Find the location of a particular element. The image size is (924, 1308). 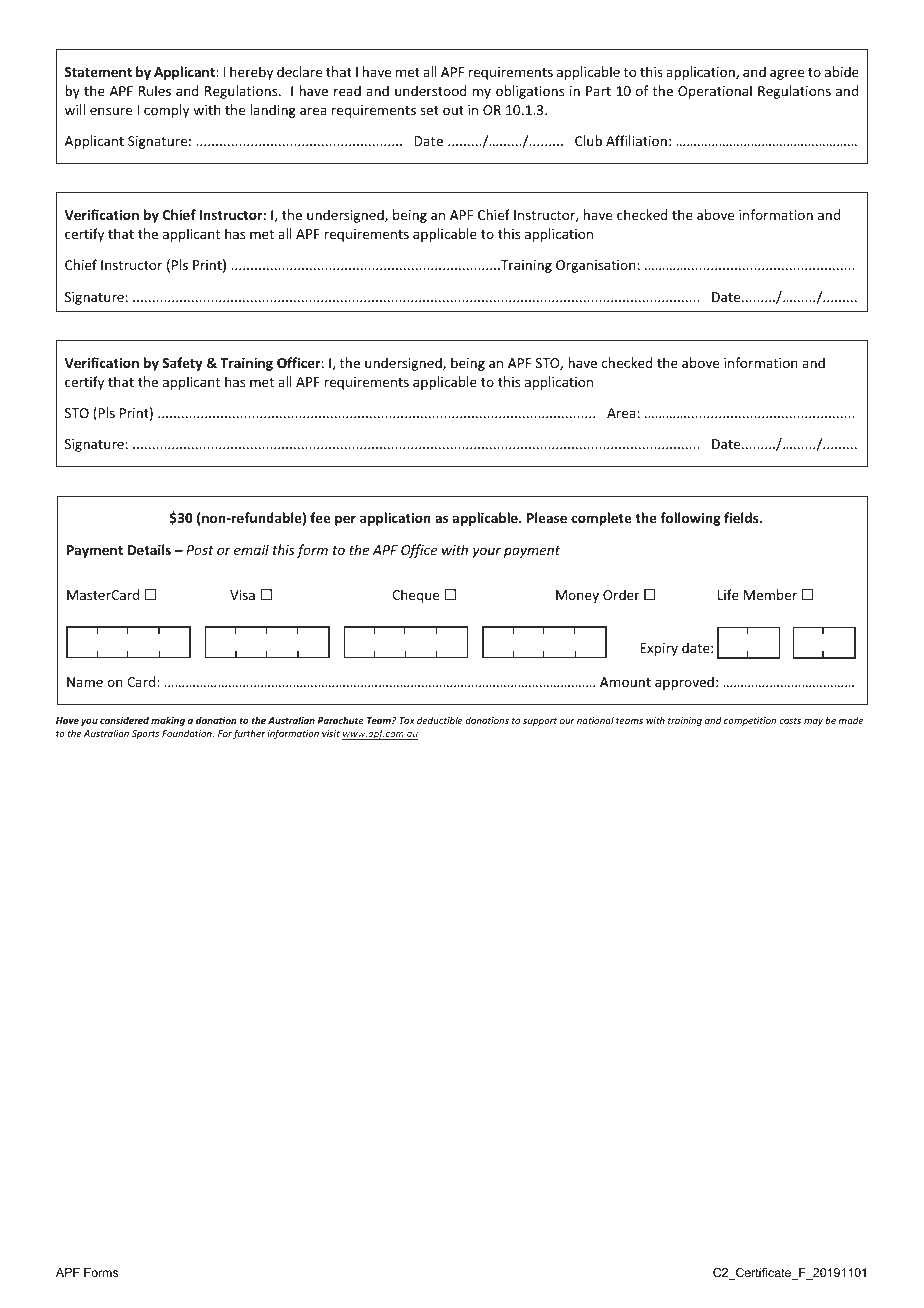

understood is located at coordinates (431, 90).
